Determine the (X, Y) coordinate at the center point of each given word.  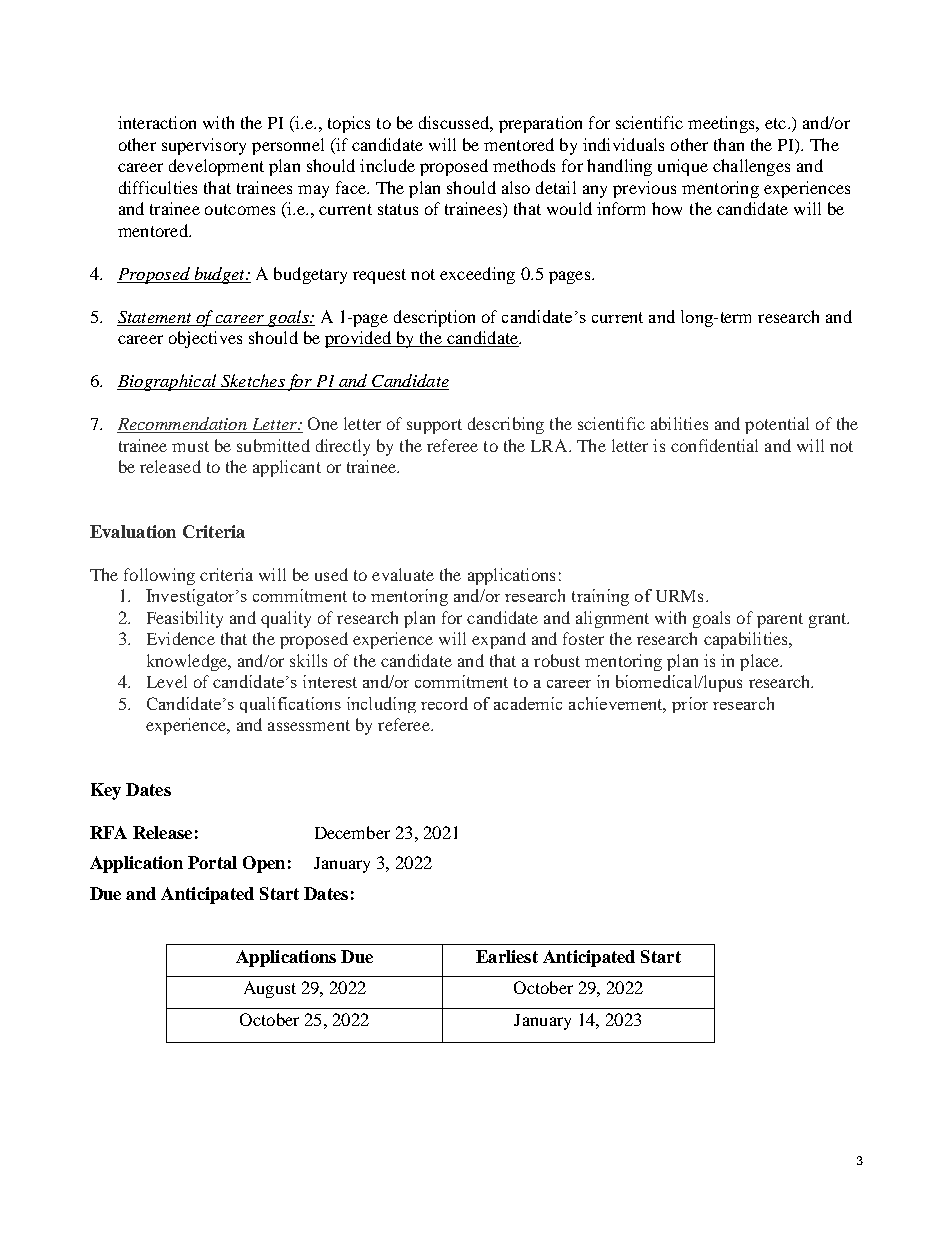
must (190, 446)
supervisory (204, 146)
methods (524, 165)
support (434, 426)
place (761, 662)
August (270, 989)
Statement (155, 318)
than (729, 144)
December (352, 832)
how (667, 208)
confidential (714, 445)
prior (690, 705)
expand (499, 640)
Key (106, 791)
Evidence (181, 638)
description (434, 318)
